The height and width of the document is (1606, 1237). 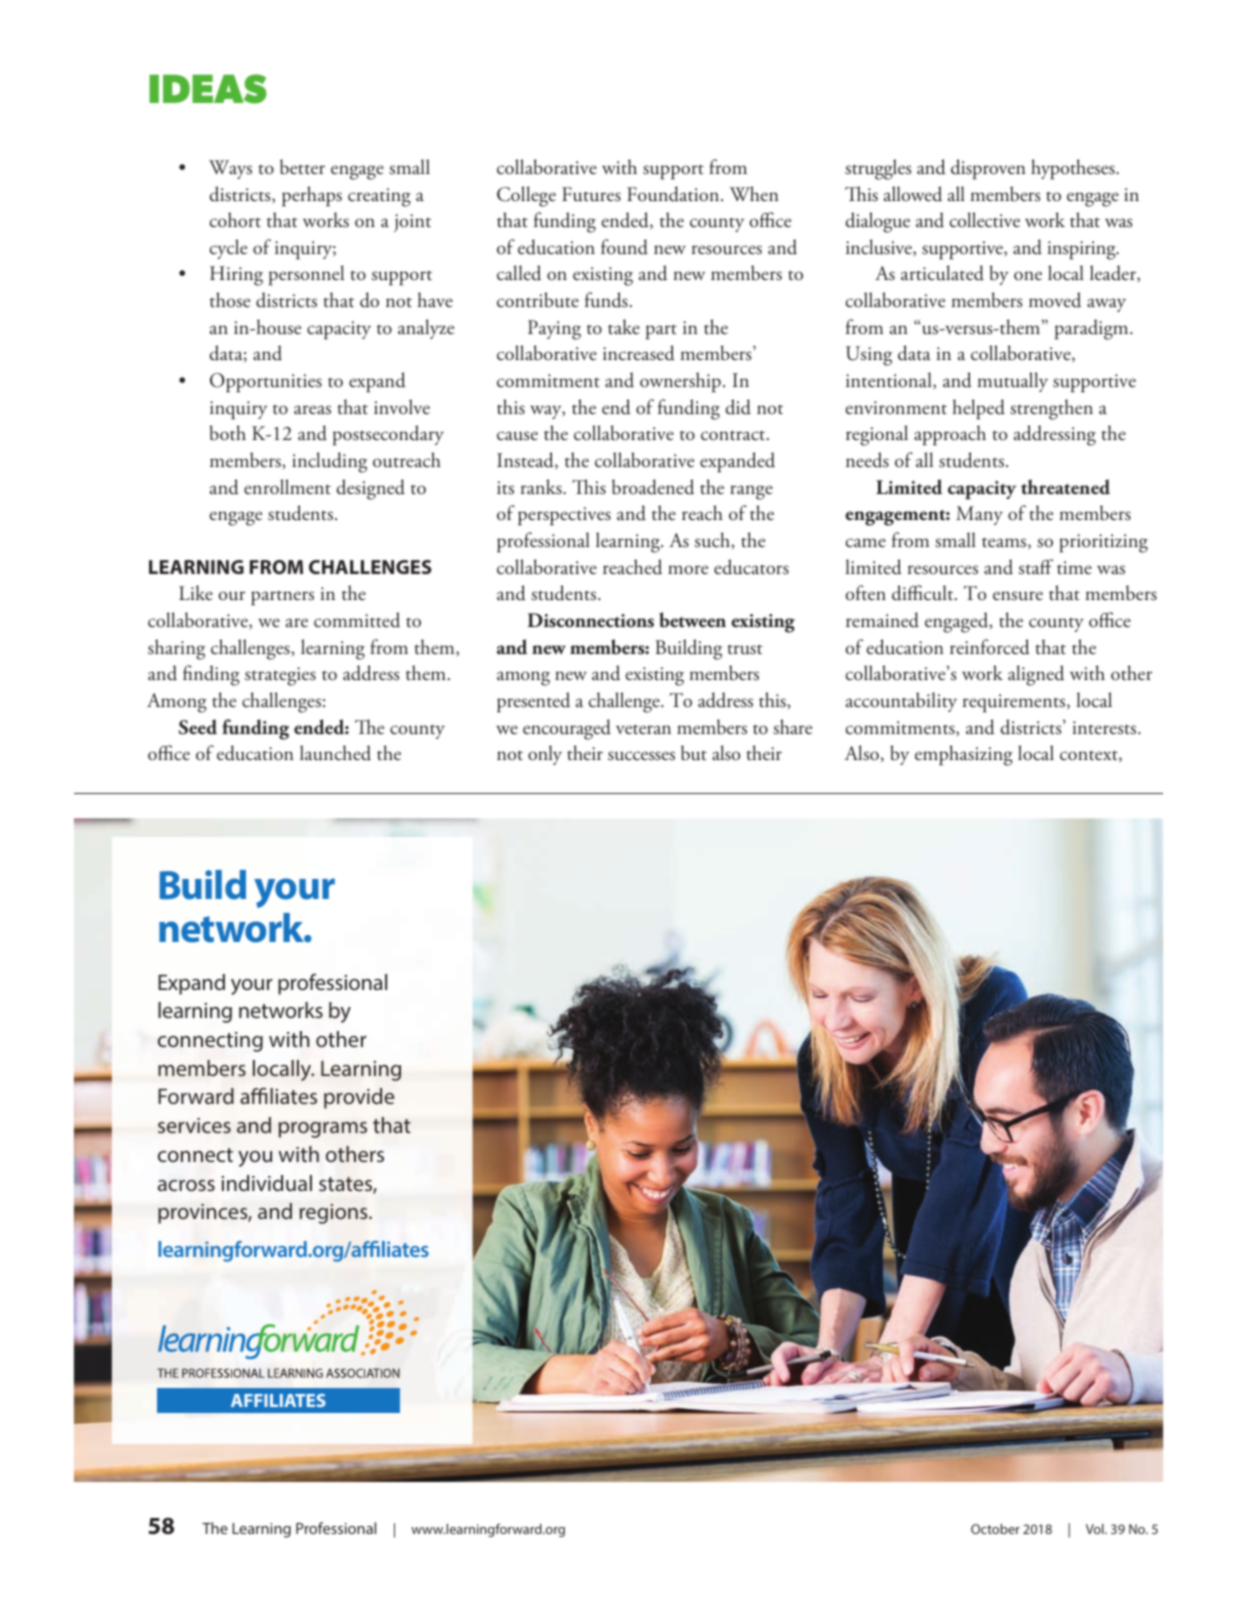 I want to click on helped, so click(x=978, y=409).
